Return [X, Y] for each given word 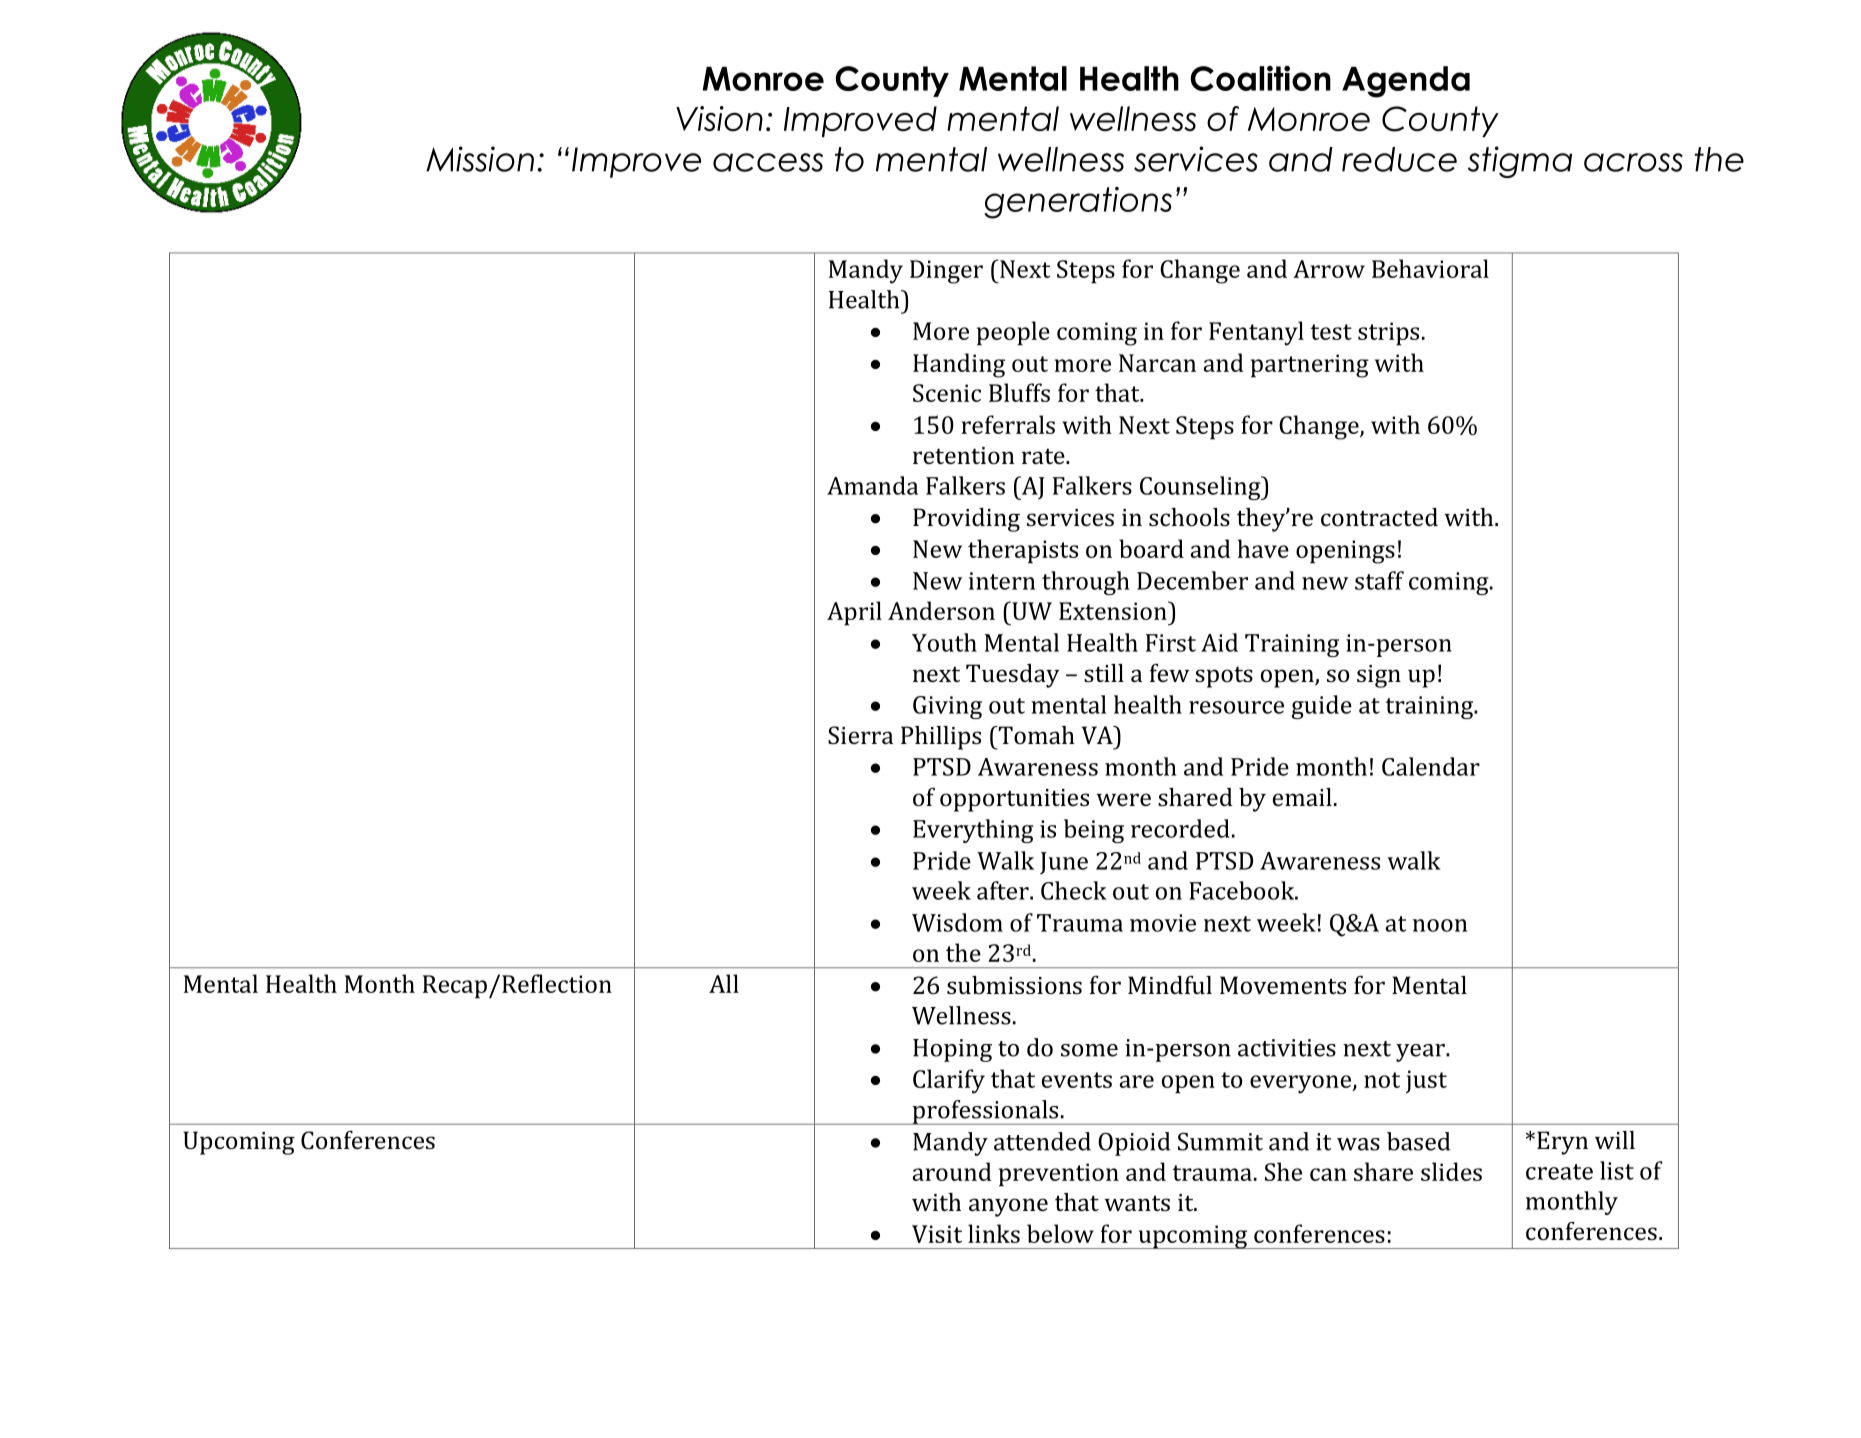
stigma [1520, 162]
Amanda [872, 485]
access [768, 162]
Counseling [1201, 488]
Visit [937, 1234]
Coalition [1260, 78]
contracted [1379, 517]
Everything [973, 831]
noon [1440, 925]
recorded [1180, 828]
